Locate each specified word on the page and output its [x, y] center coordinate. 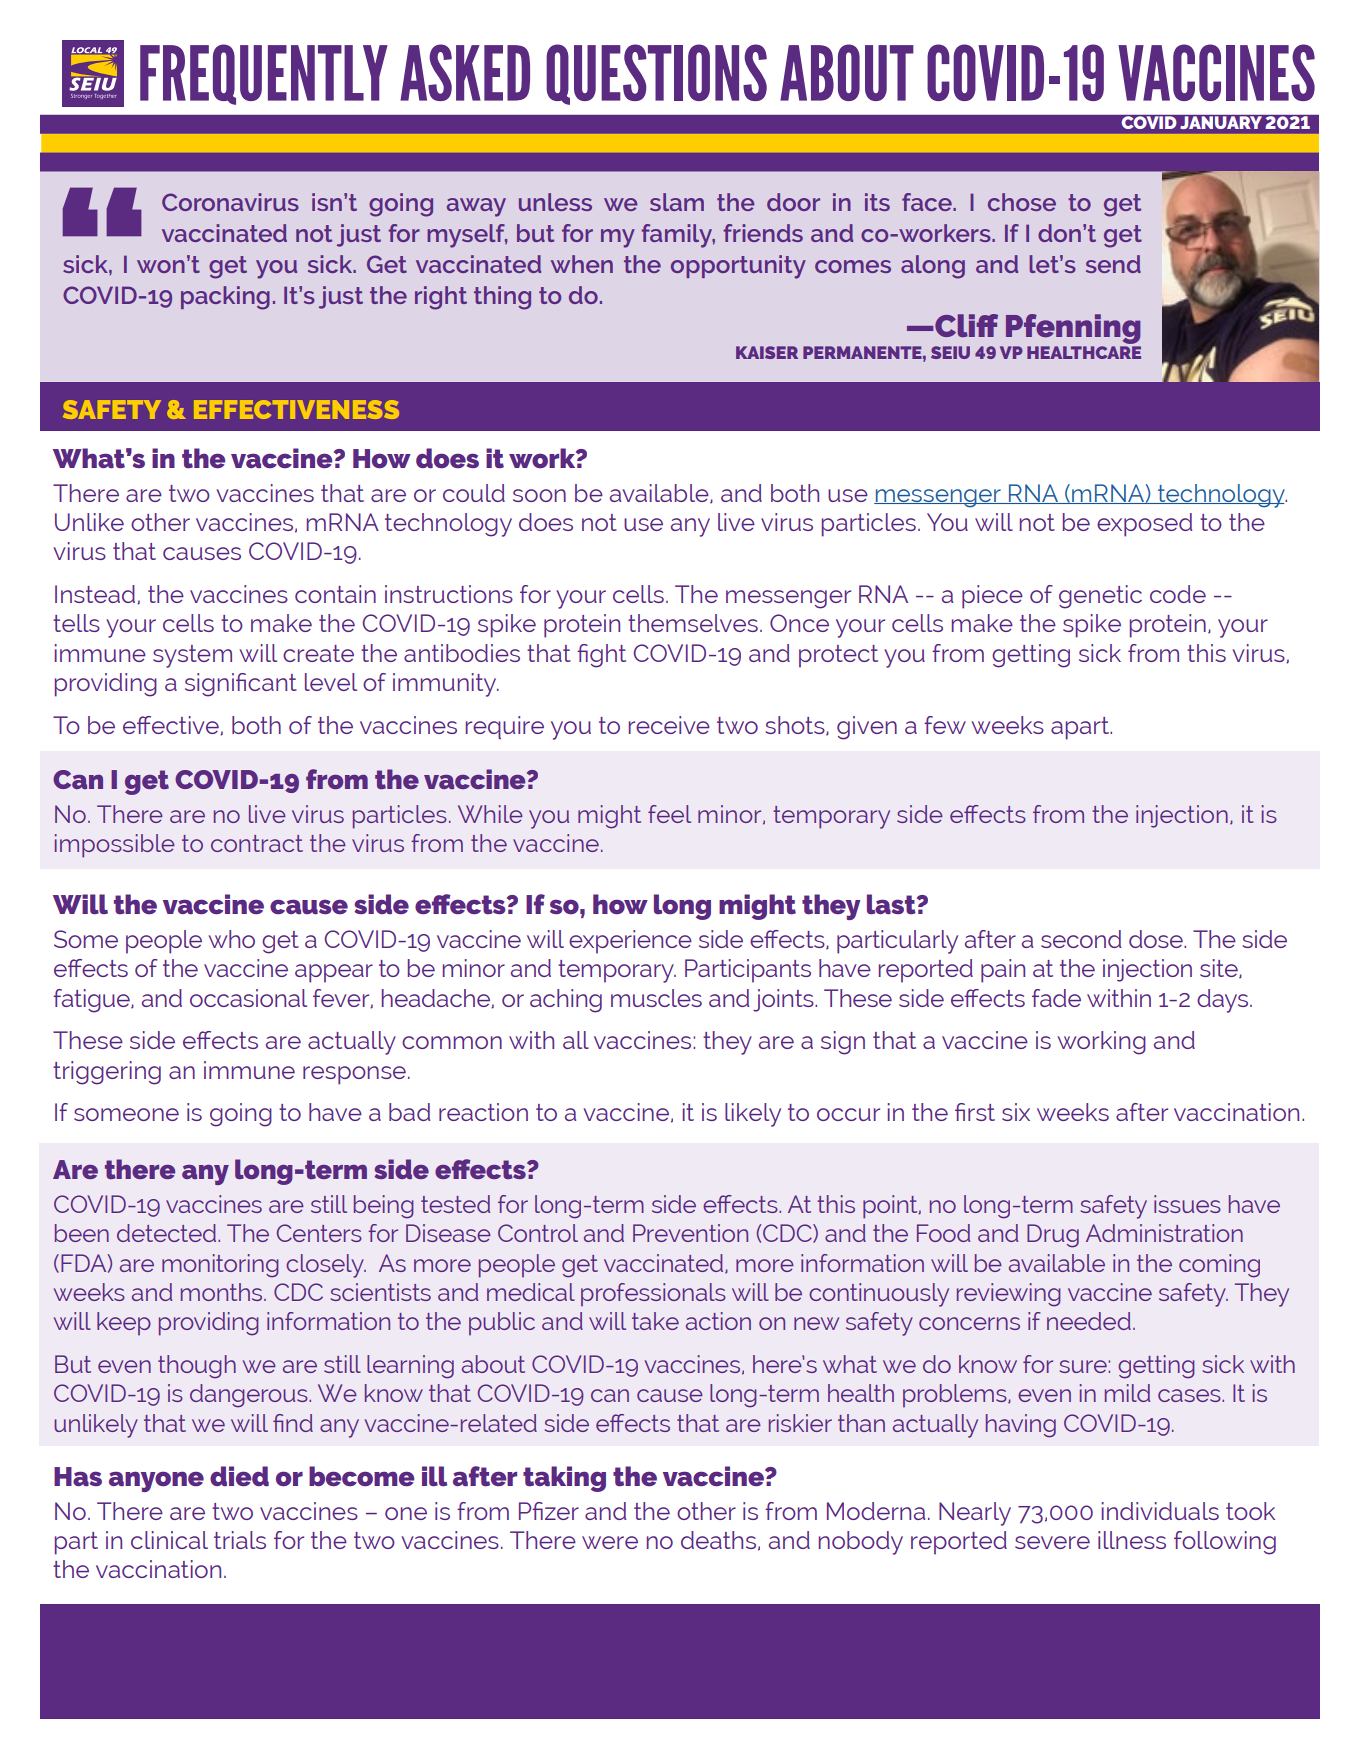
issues [1187, 1204]
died [239, 1476]
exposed [1144, 525]
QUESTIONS [656, 74]
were [610, 1542]
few [945, 725]
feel [669, 814]
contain [335, 594]
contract [257, 843]
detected [168, 1233]
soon [539, 495]
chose [1022, 202]
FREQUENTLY [264, 74]
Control [538, 1233]
